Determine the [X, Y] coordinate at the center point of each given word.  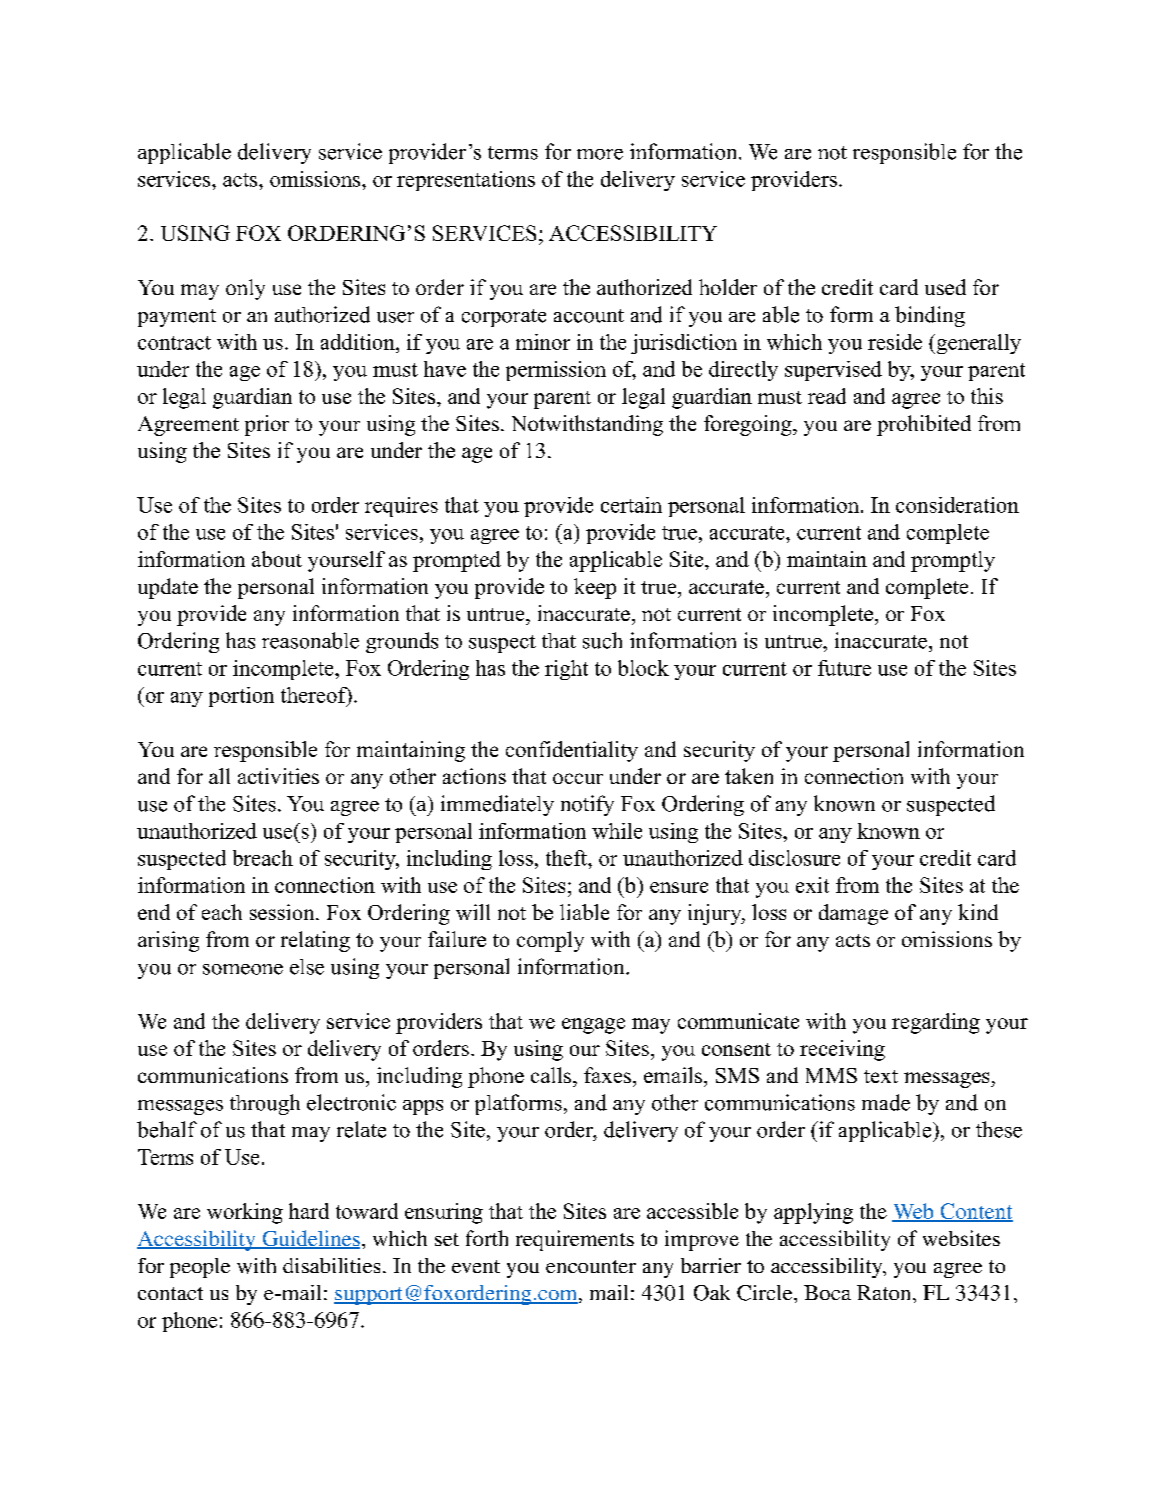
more [600, 154]
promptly [953, 561]
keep [595, 588]
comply [550, 941]
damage [853, 914]
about [277, 559]
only [245, 289]
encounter [591, 1266]
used [945, 287]
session [283, 912]
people [200, 1268]
